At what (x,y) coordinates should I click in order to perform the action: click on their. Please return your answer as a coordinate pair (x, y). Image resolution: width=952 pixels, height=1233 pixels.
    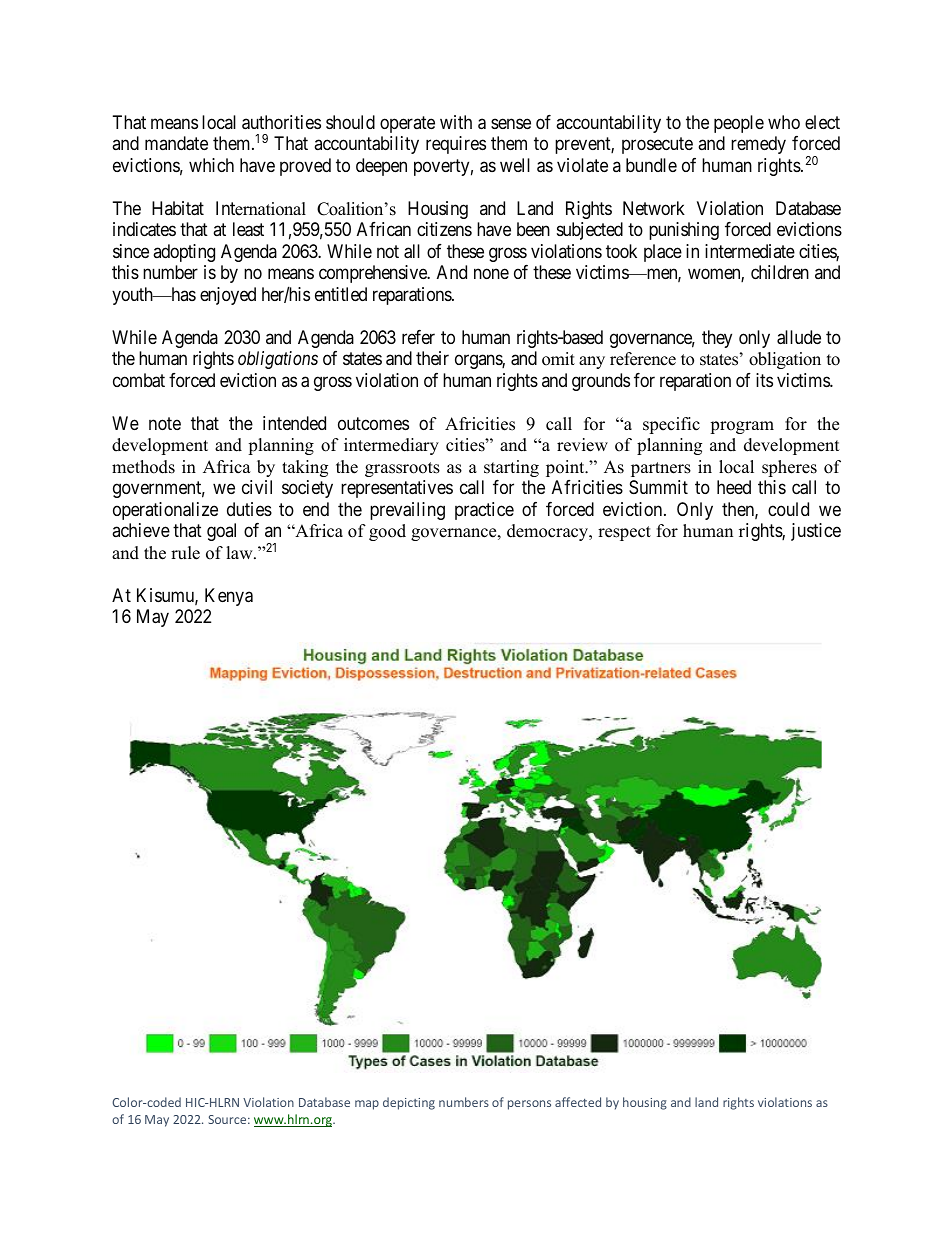
    Looking at the image, I should click on (432, 358).
